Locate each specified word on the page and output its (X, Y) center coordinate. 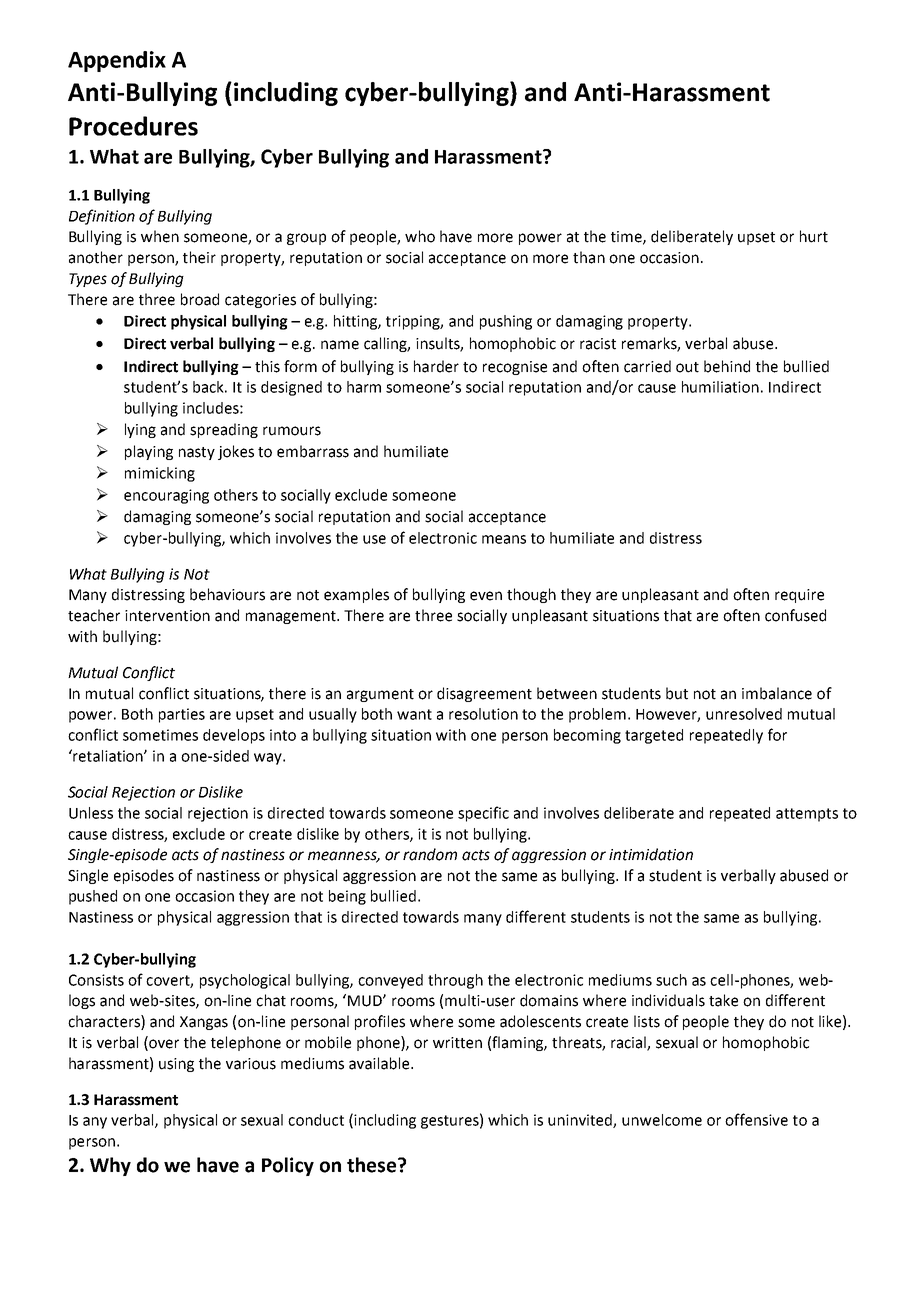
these (373, 1165)
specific (483, 814)
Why (110, 1166)
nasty (197, 453)
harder (436, 366)
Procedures (133, 126)
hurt (814, 236)
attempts (807, 815)
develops (234, 736)
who (420, 236)
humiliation (720, 387)
